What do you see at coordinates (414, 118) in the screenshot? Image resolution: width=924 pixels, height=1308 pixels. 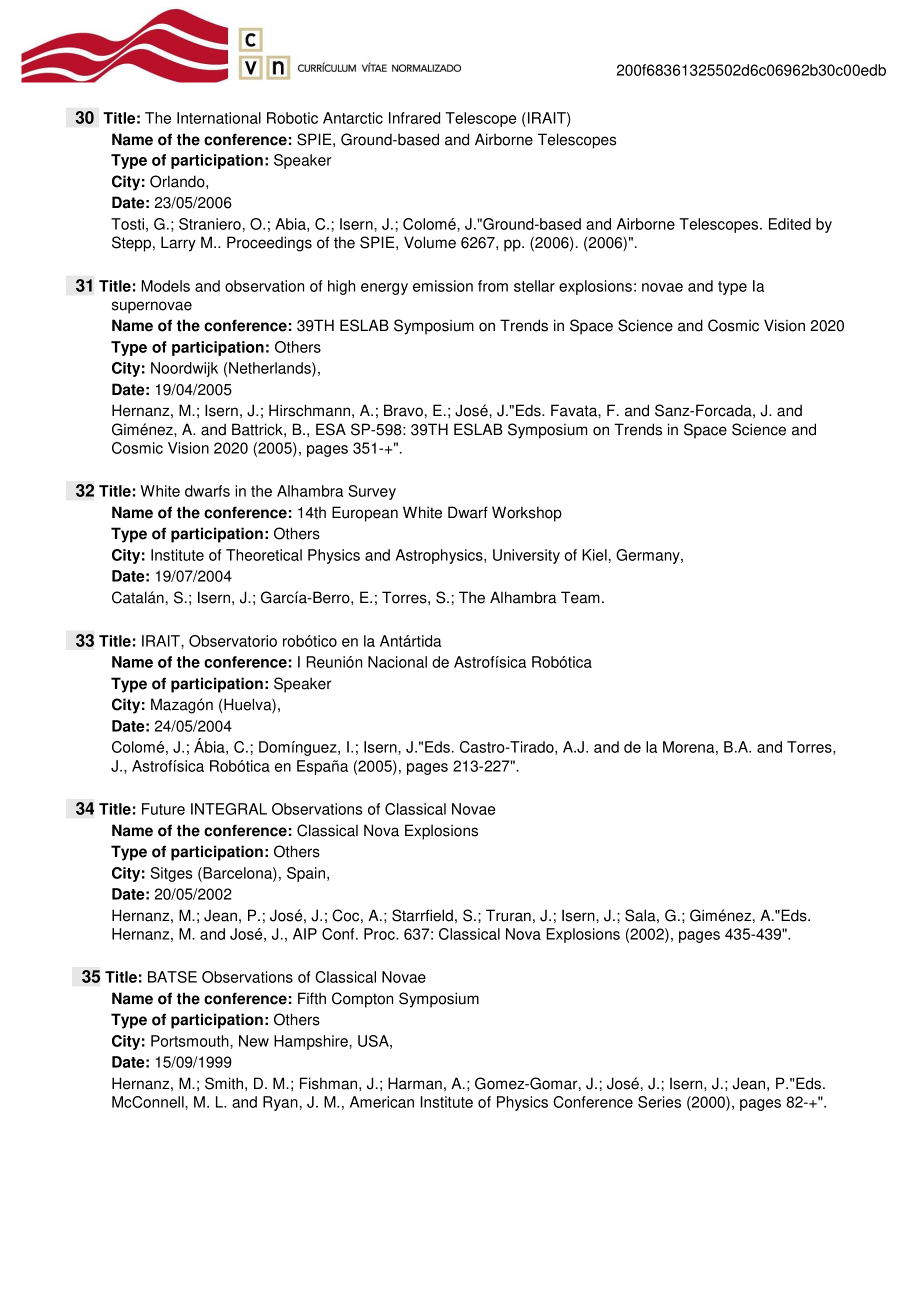 I see `Infrared` at bounding box center [414, 118].
